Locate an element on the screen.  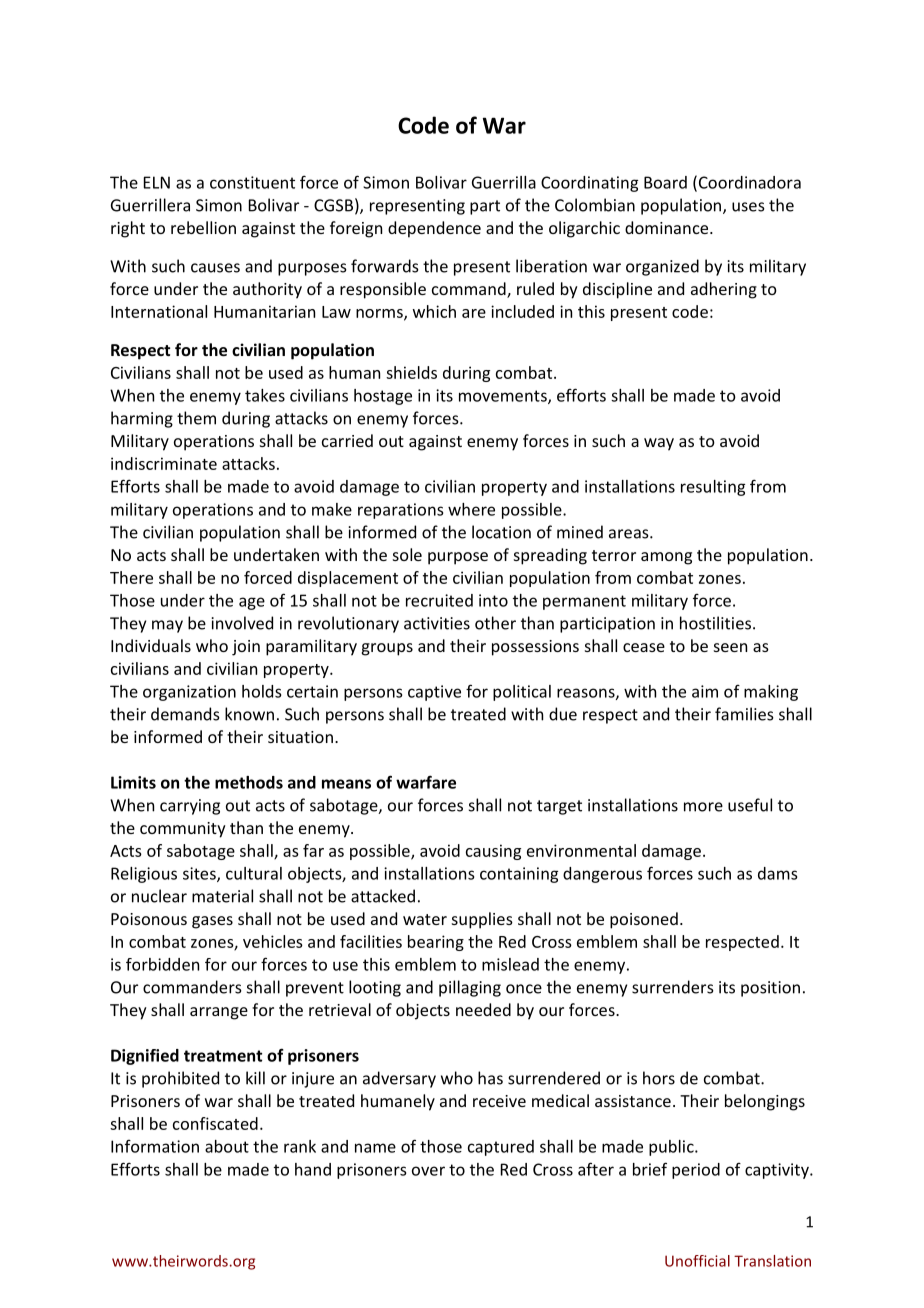
demands is located at coordinates (185, 714).
